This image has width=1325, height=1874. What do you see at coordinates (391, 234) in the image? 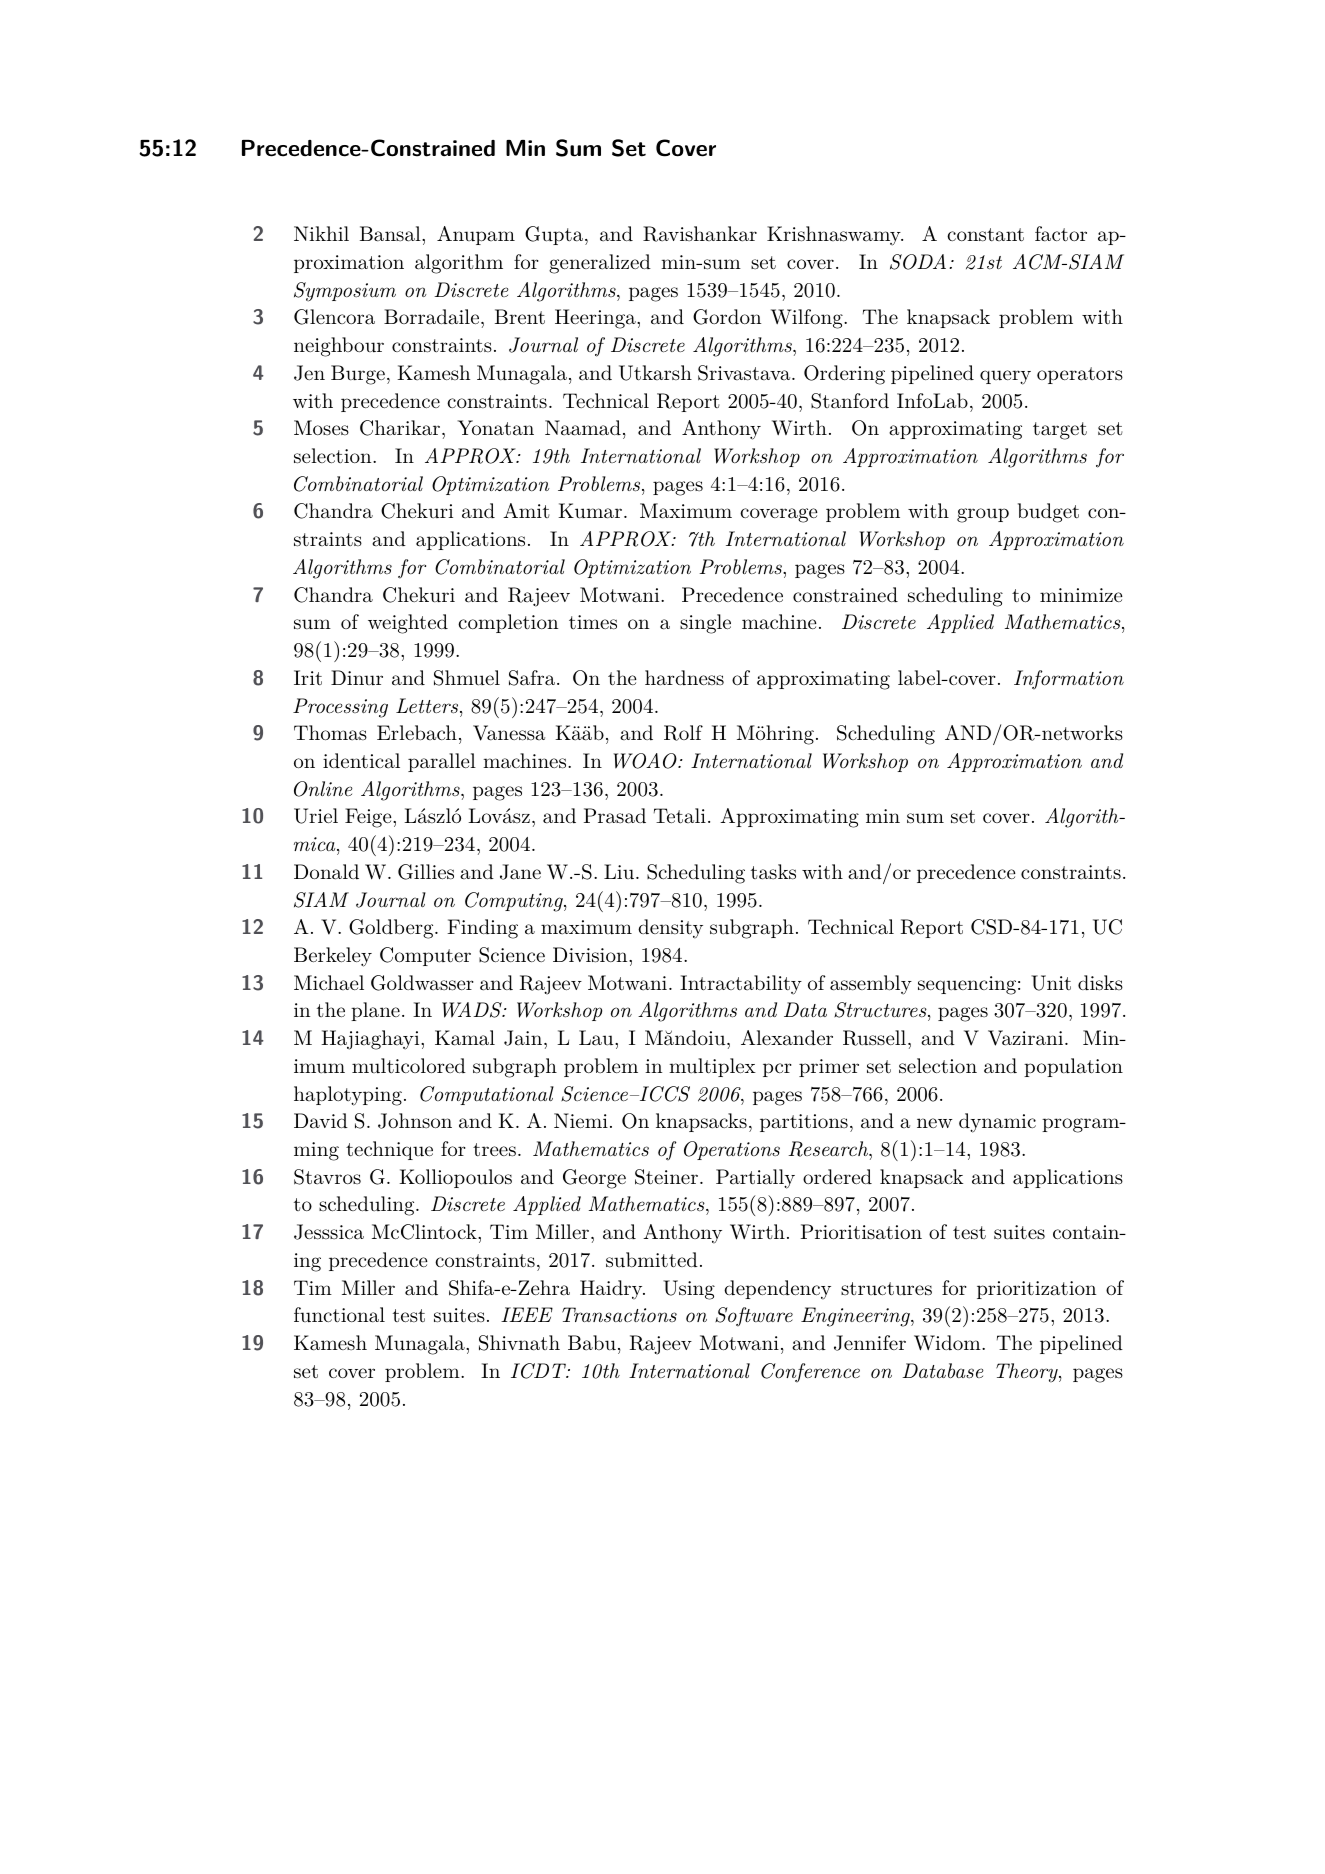
I see `Bansal` at bounding box center [391, 234].
